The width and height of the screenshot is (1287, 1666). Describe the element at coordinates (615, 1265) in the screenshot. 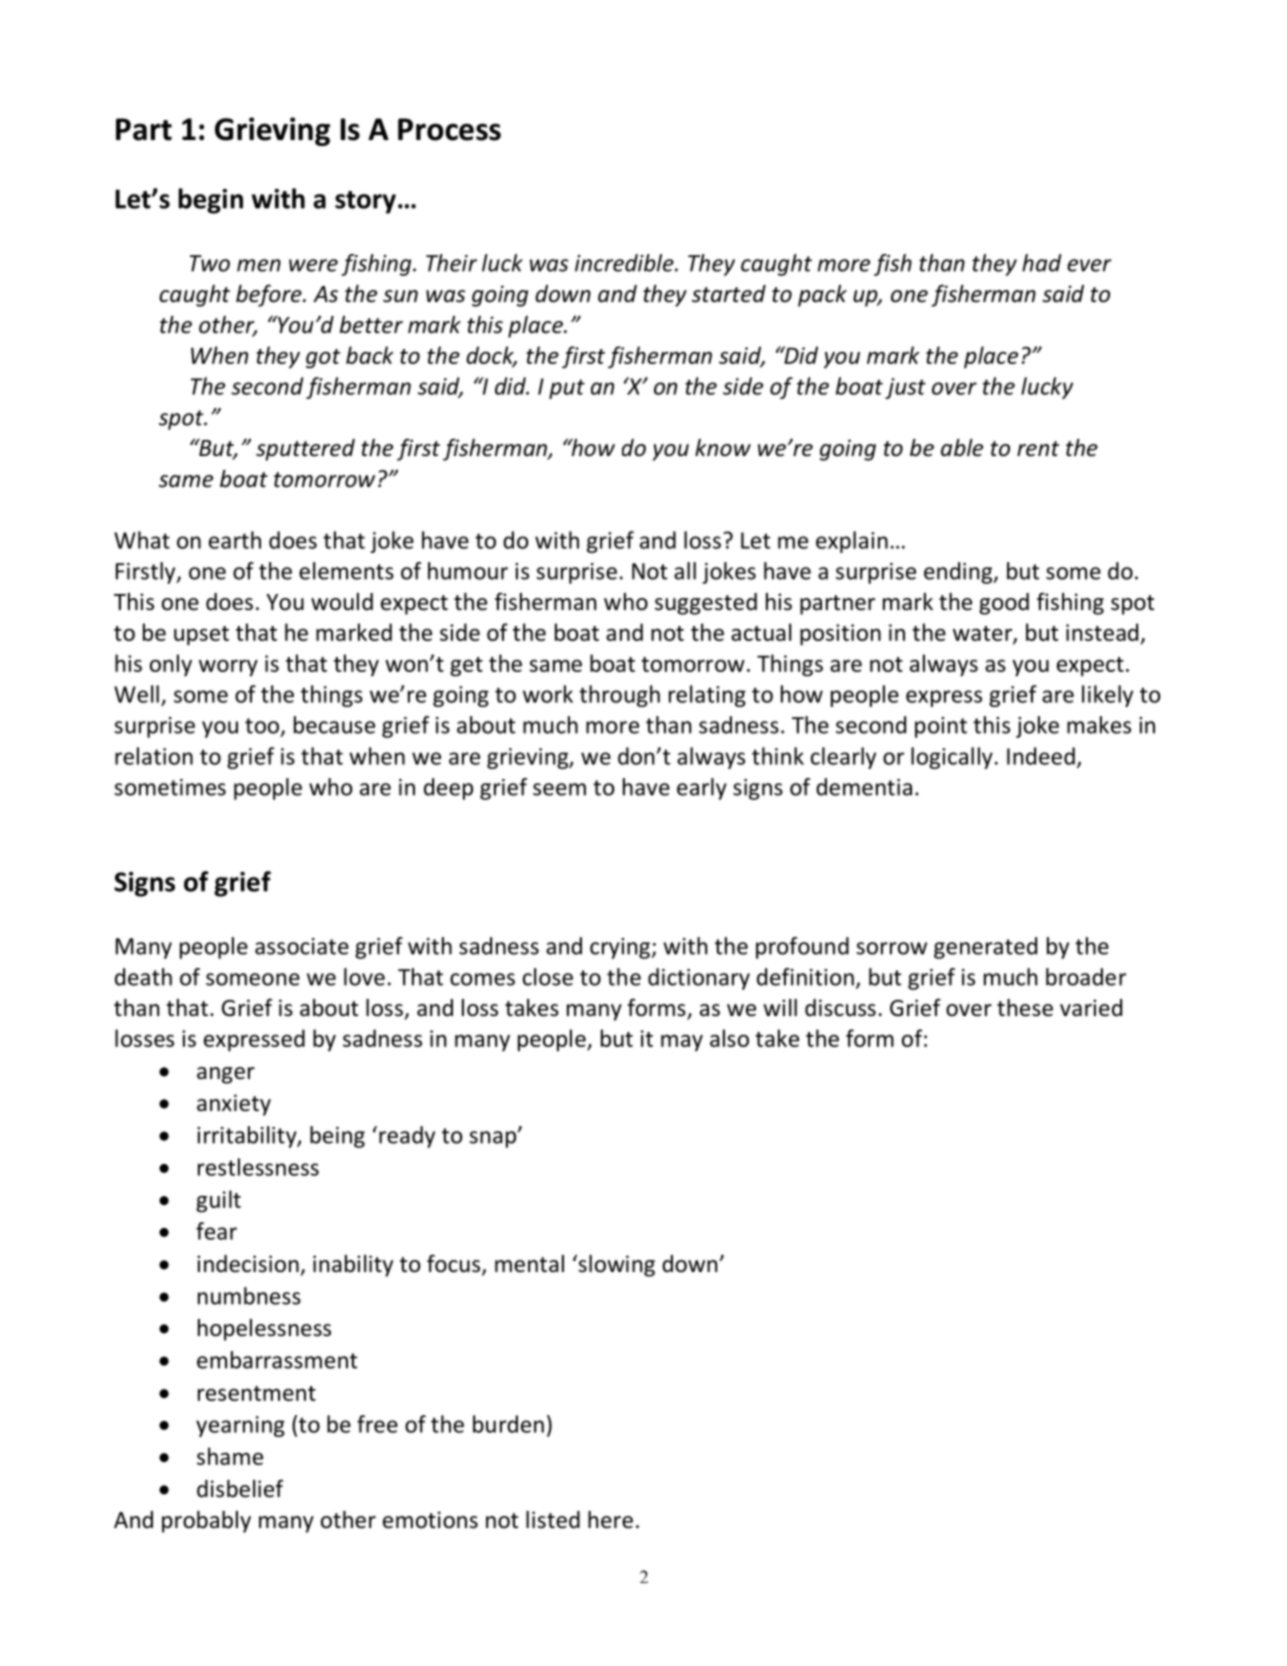

I see `slowing` at that location.
